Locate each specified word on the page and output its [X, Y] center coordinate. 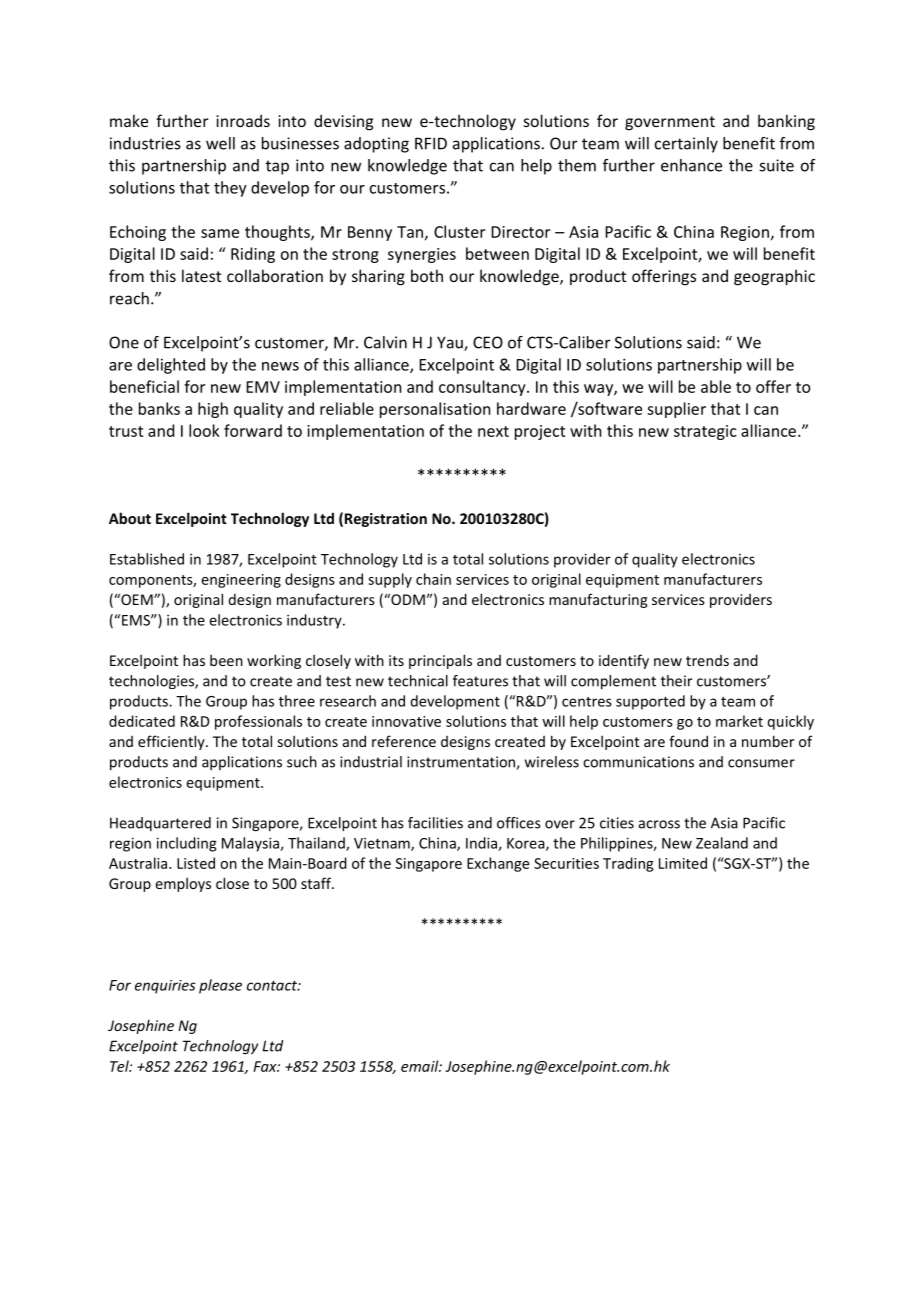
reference [404, 741]
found [688, 741]
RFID [431, 143]
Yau [451, 343]
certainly [686, 145]
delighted [171, 366]
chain [433, 579]
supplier [676, 410]
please [220, 986]
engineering [241, 581]
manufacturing [598, 600]
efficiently [172, 742]
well [220, 143]
